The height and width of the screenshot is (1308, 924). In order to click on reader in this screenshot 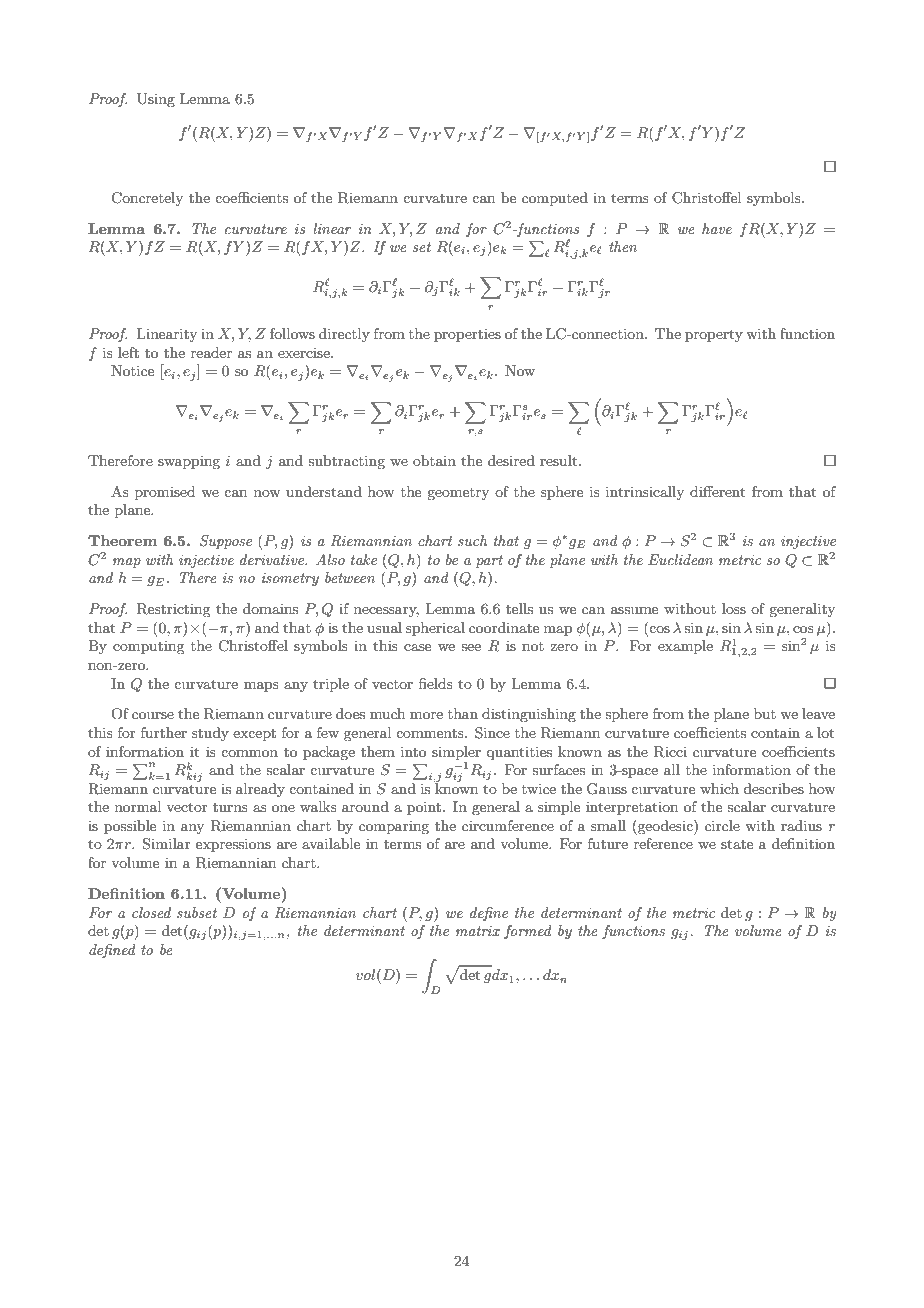, I will do `click(211, 352)`.
